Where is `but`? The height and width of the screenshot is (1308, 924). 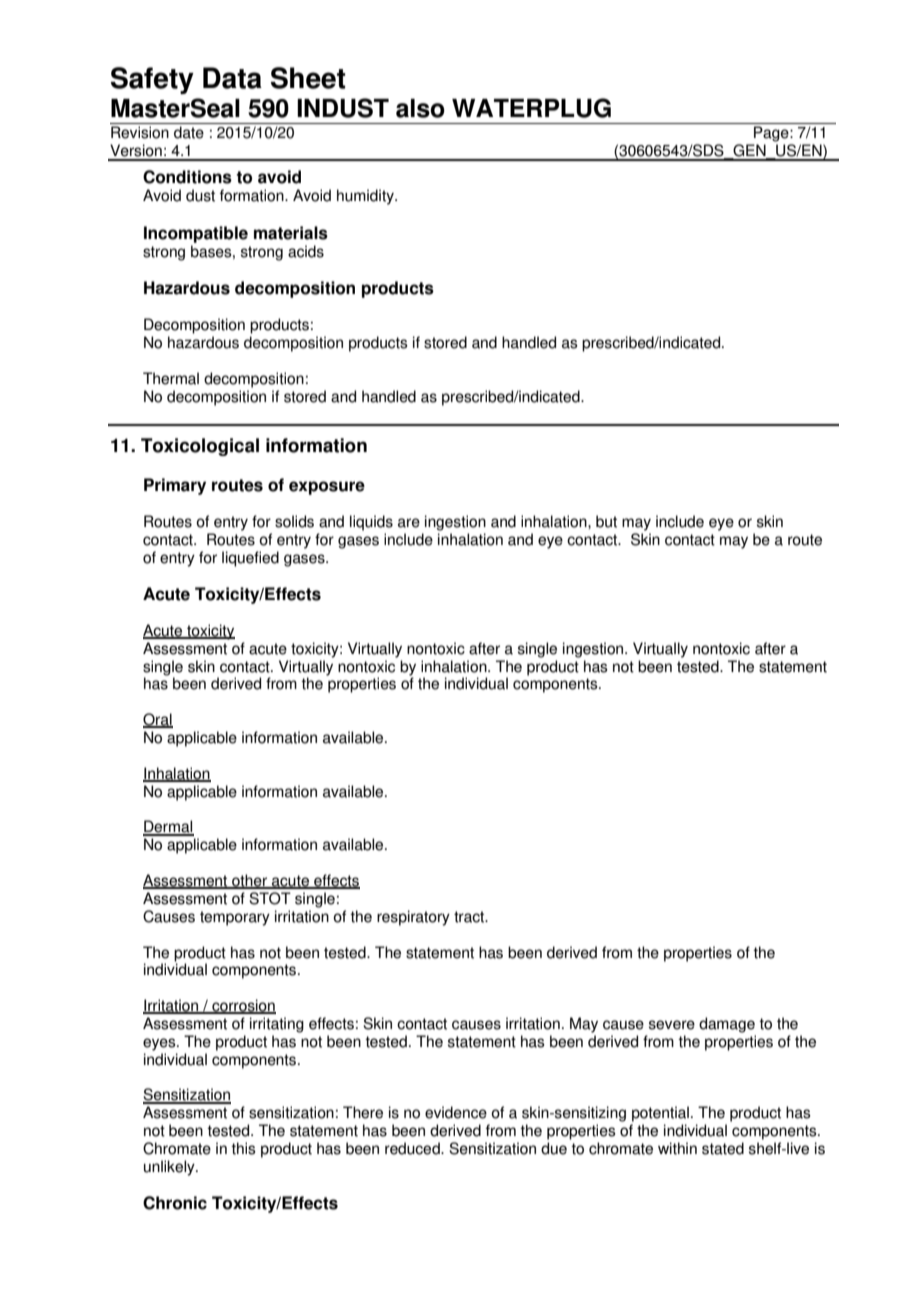
but is located at coordinates (606, 521).
